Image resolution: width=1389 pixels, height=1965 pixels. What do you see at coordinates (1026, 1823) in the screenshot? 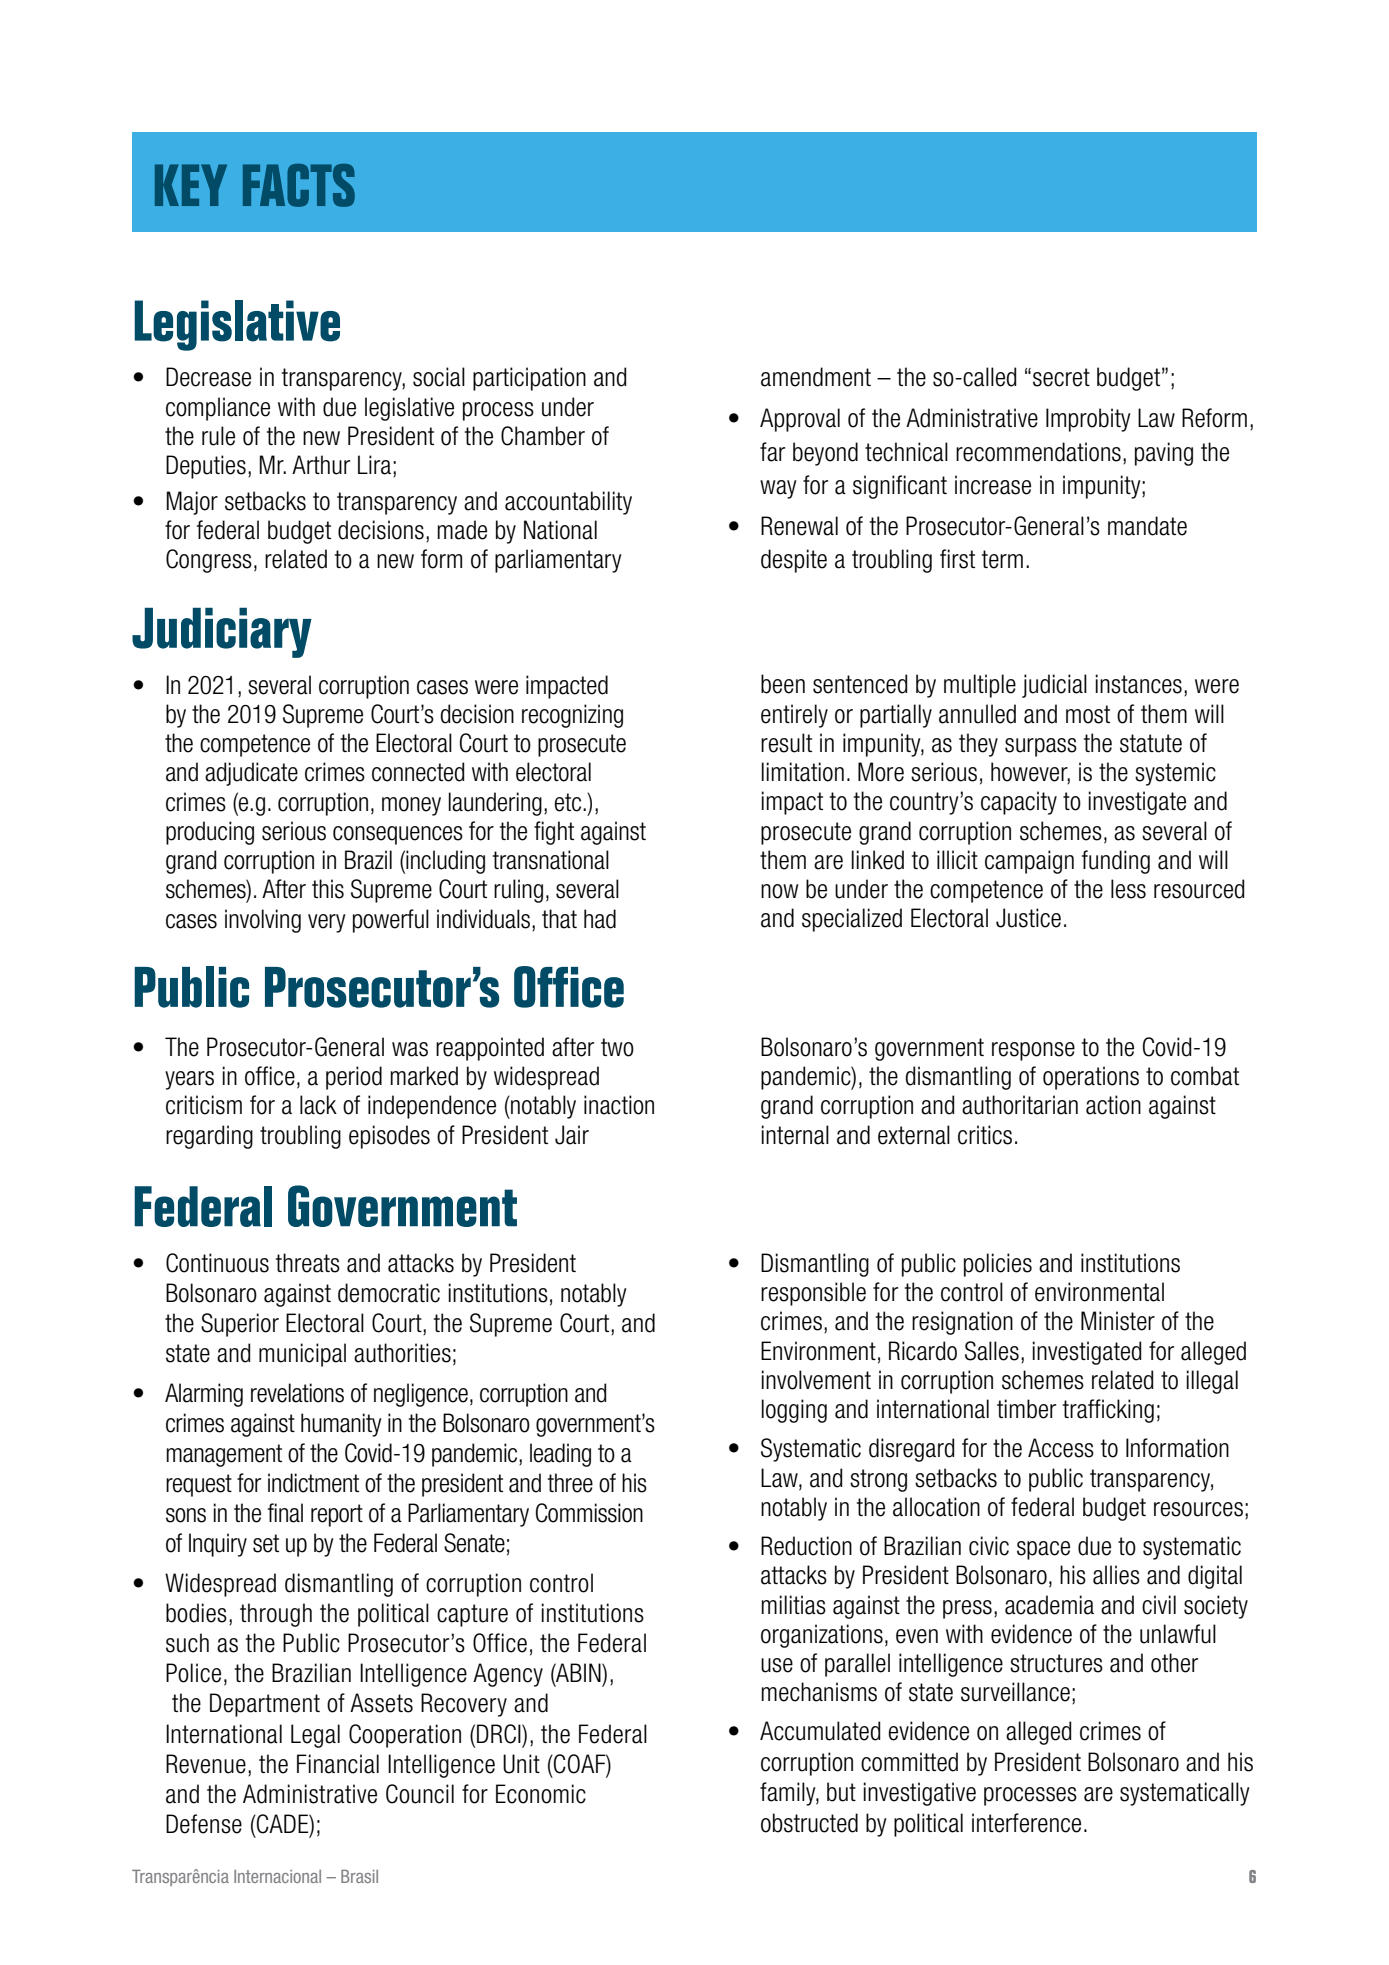
I see `interference` at bounding box center [1026, 1823].
